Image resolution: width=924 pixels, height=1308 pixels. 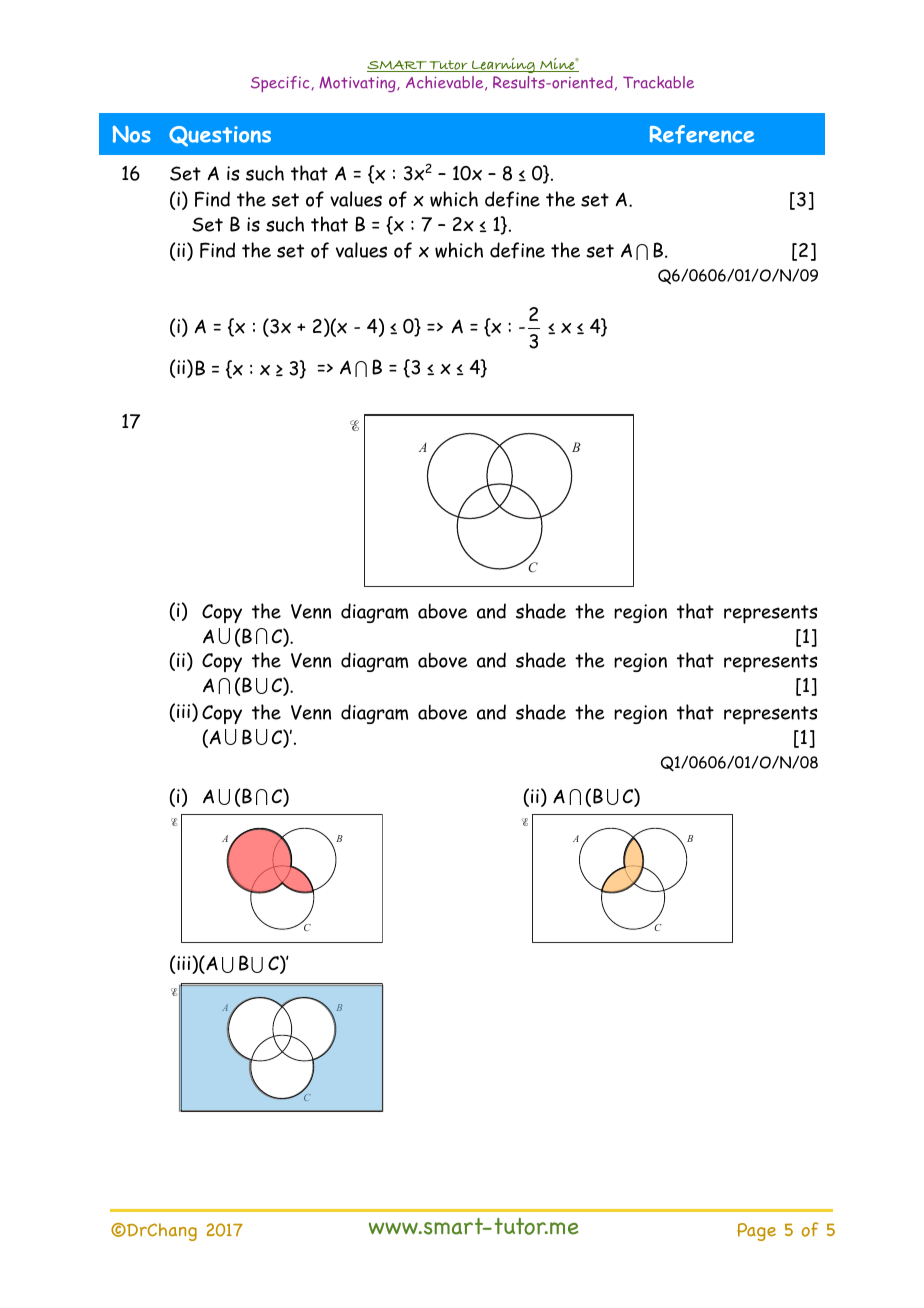 I want to click on Specific, so click(x=281, y=84).
